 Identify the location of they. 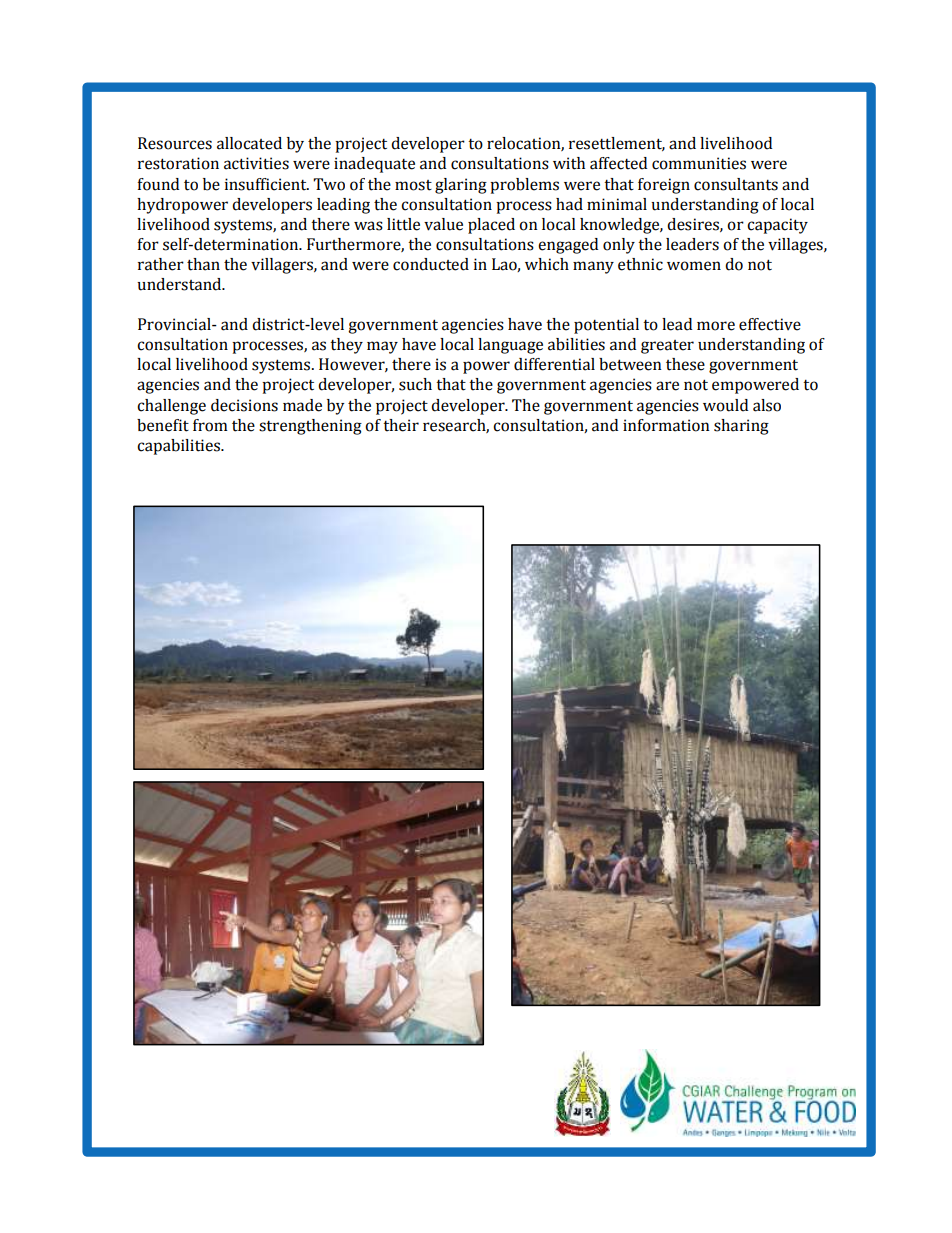
(346, 346).
